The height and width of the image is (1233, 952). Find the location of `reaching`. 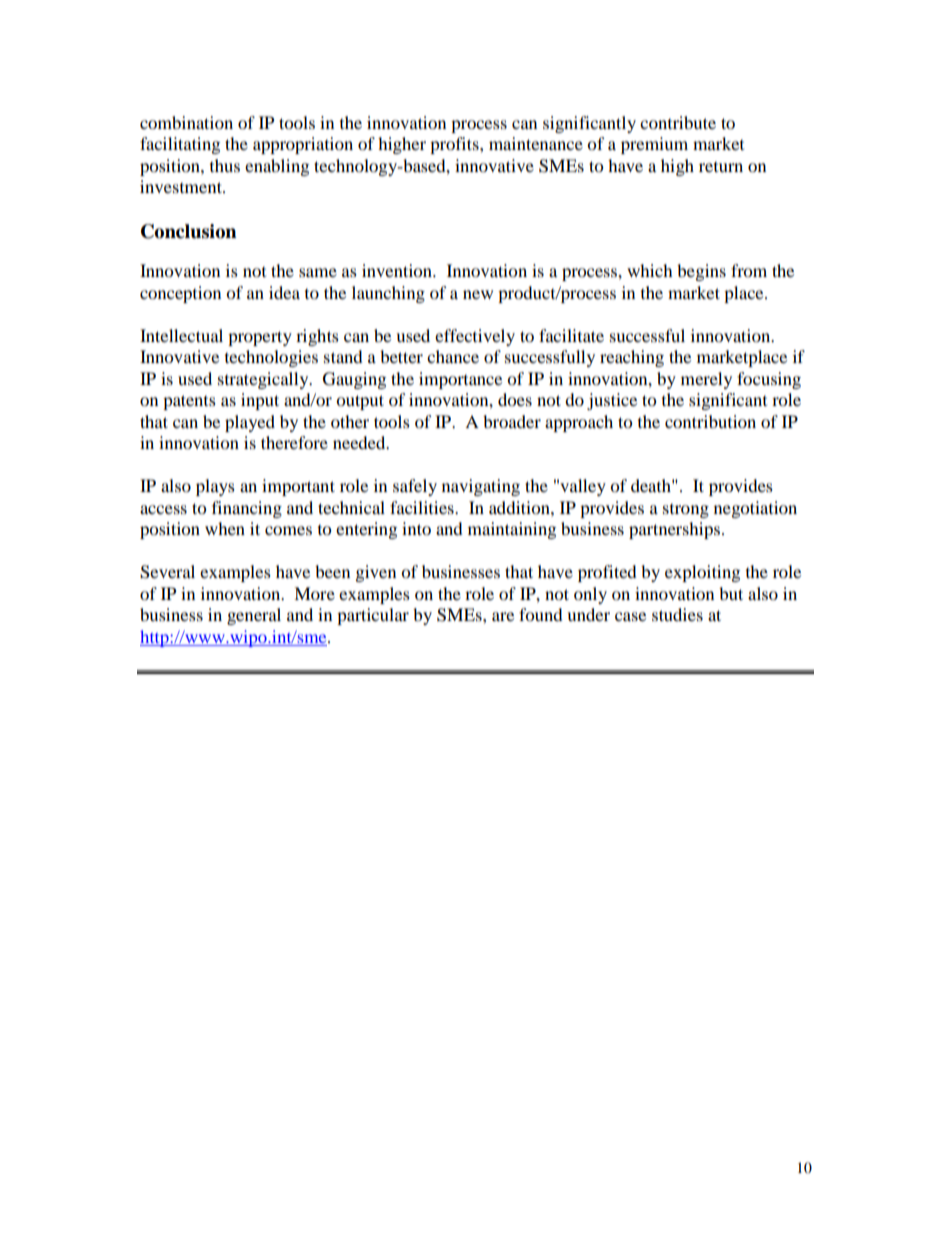

reaching is located at coordinates (632, 358).
